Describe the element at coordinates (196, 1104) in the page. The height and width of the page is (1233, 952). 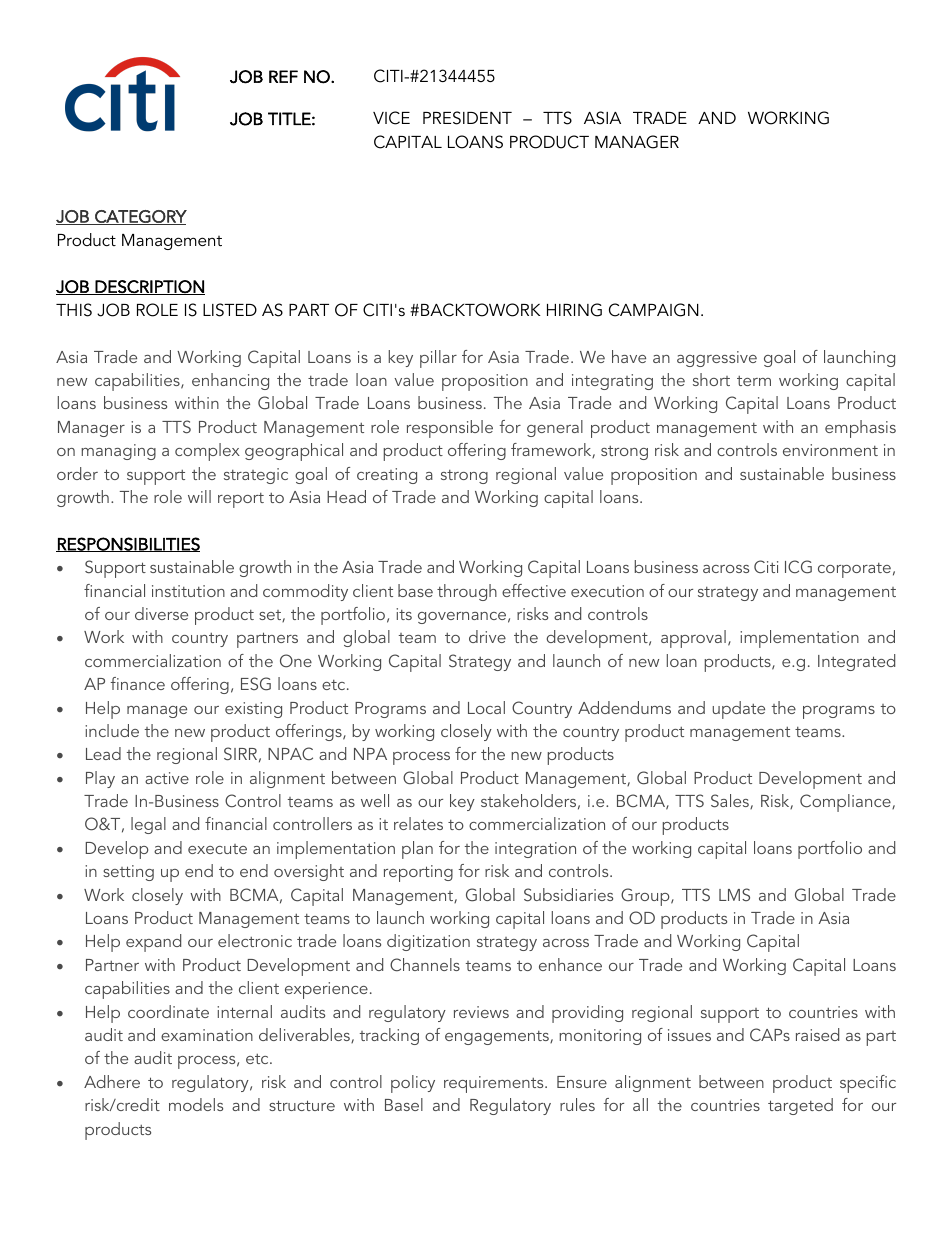
I see `models` at that location.
